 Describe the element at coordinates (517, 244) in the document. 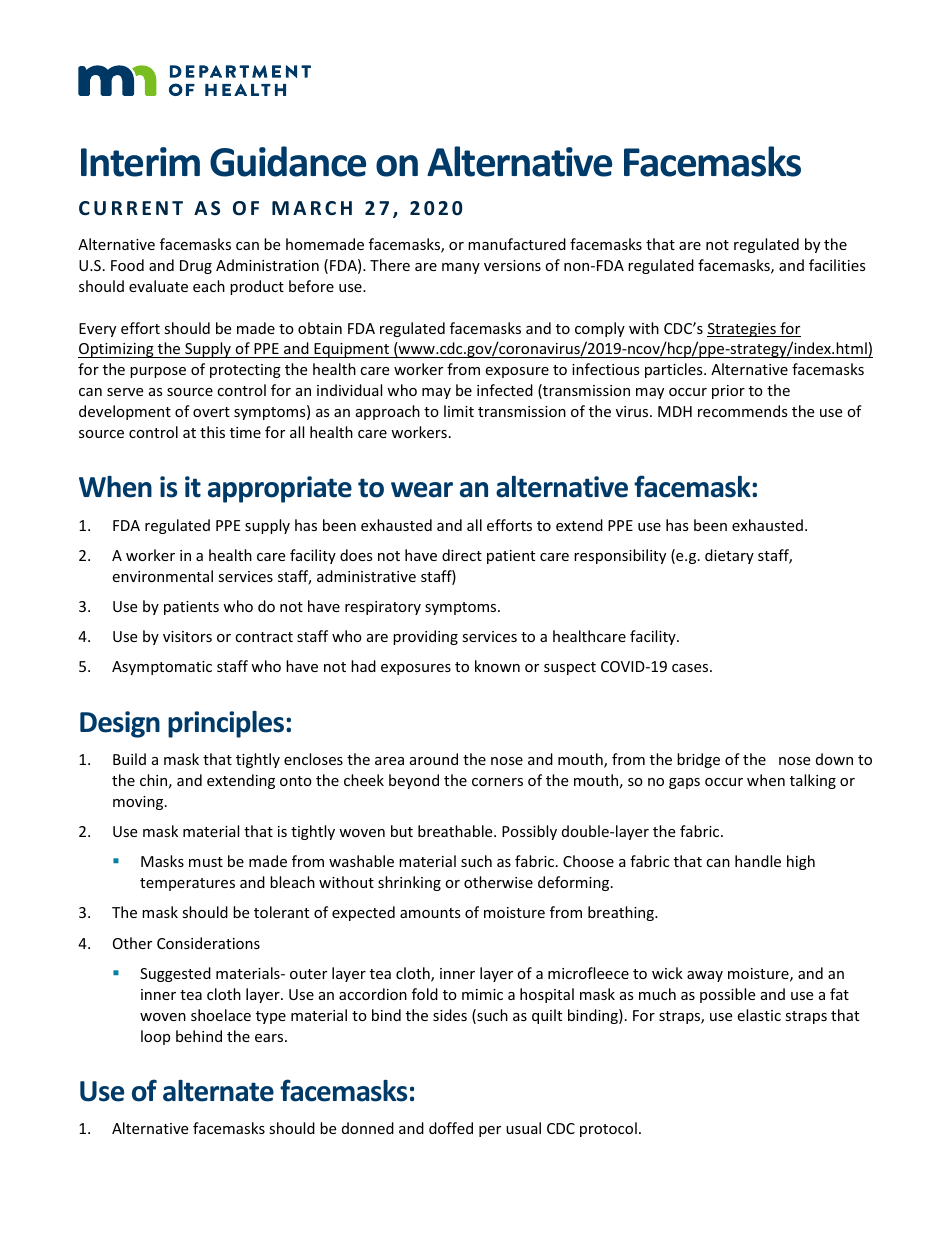

I see `manufactured` at that location.
